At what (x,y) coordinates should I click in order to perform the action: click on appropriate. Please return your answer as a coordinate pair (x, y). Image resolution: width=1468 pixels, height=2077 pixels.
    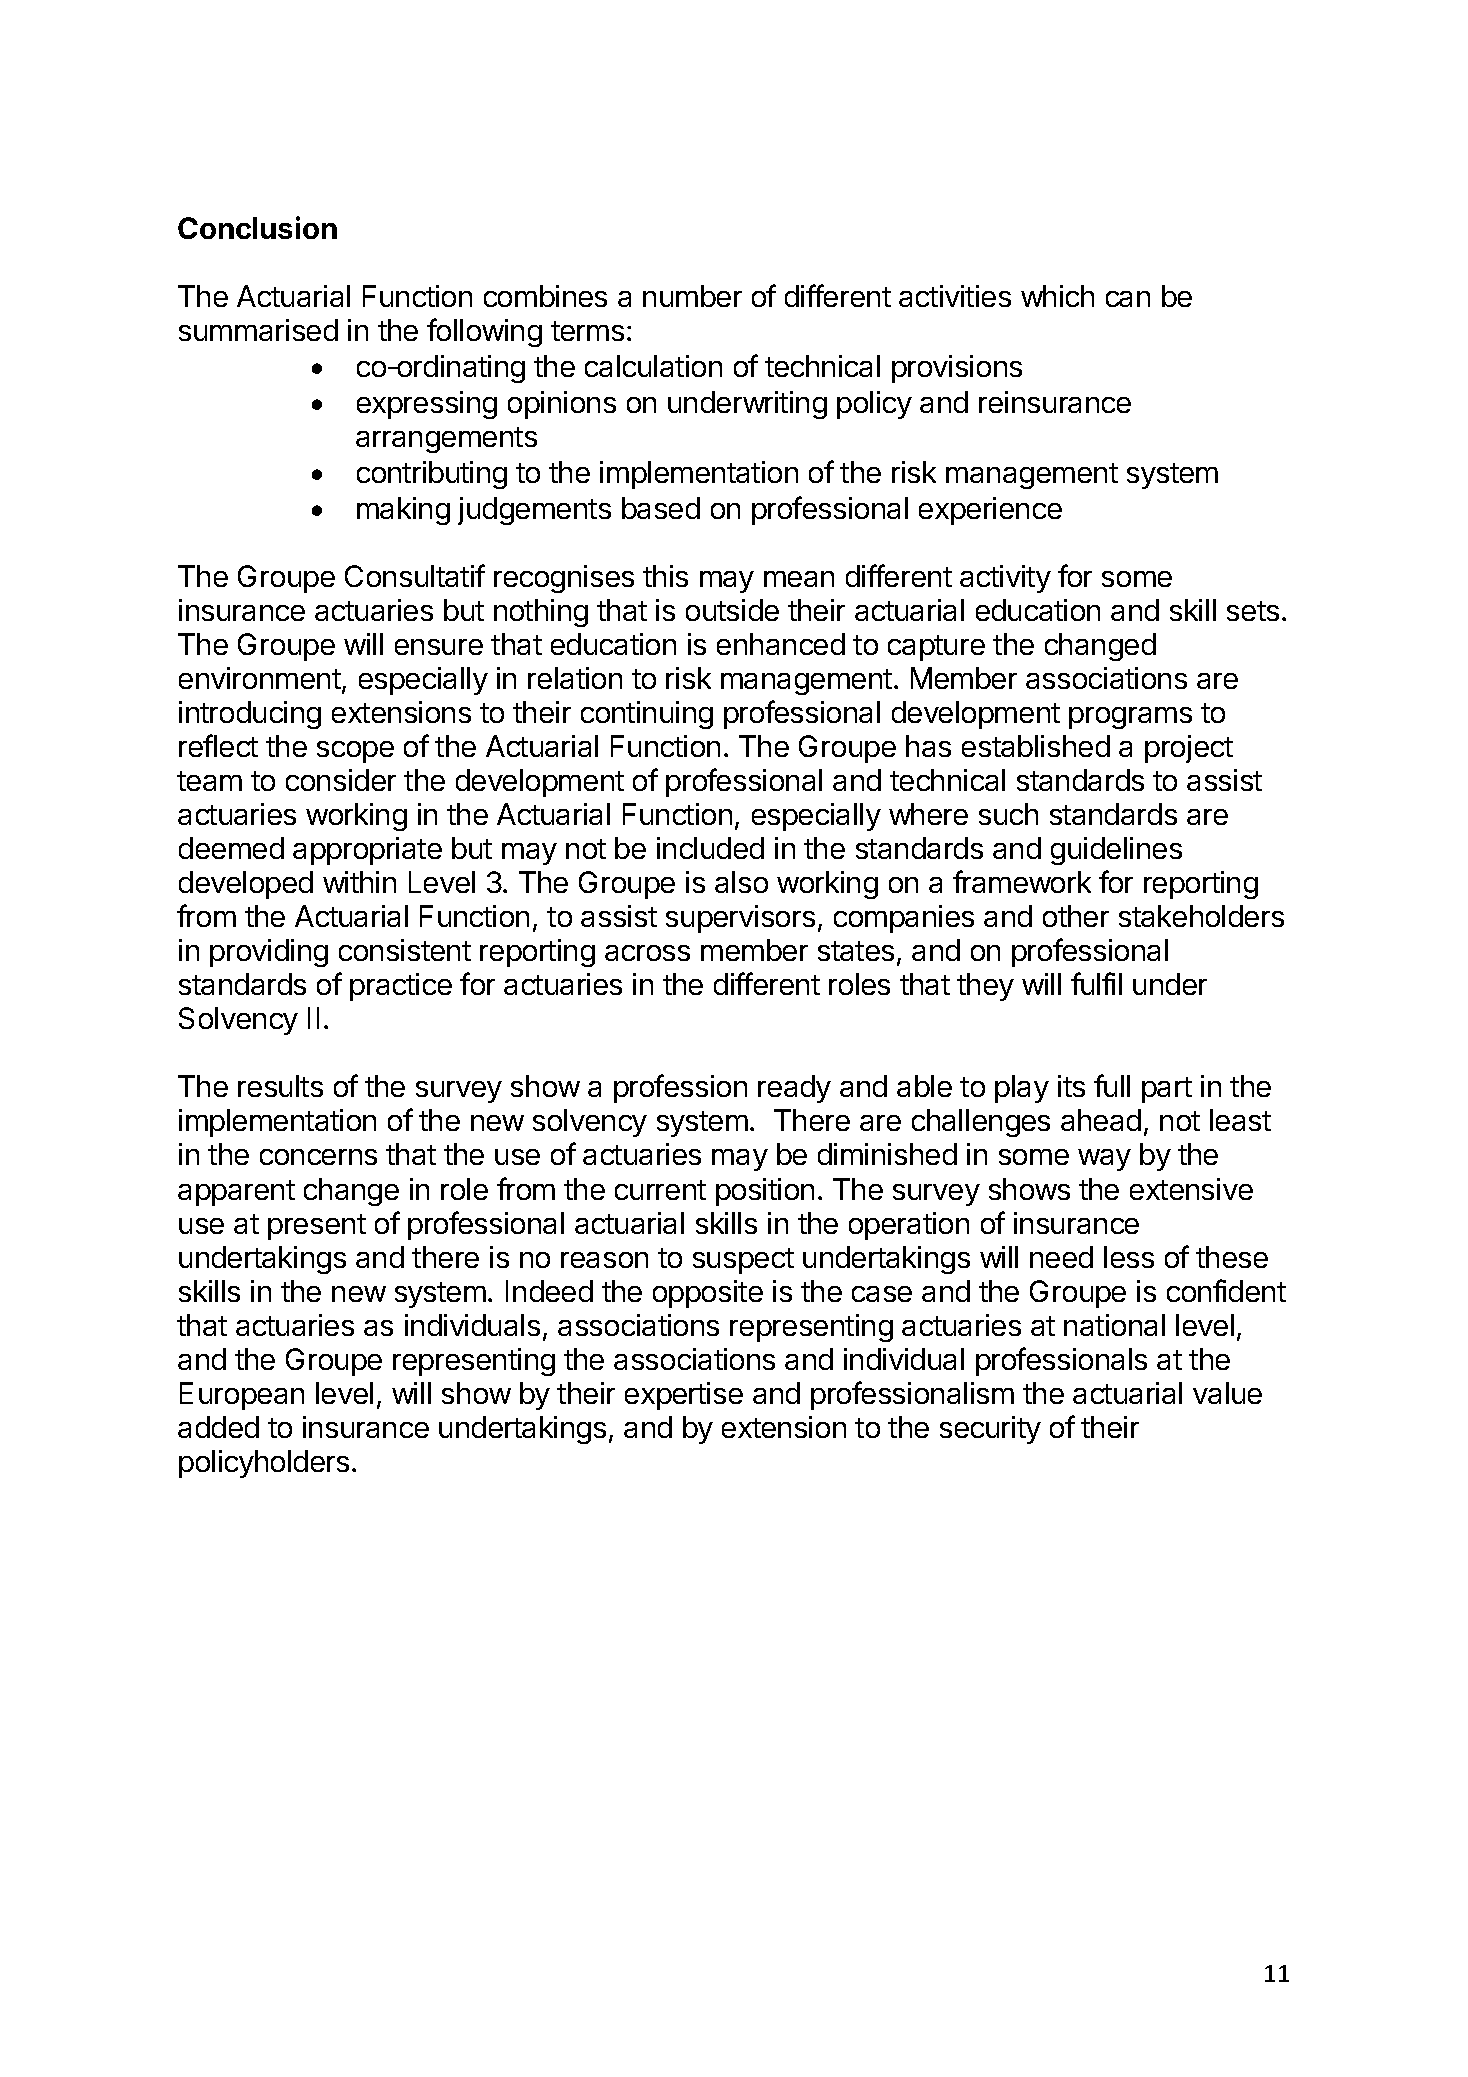
    Looking at the image, I should click on (367, 851).
